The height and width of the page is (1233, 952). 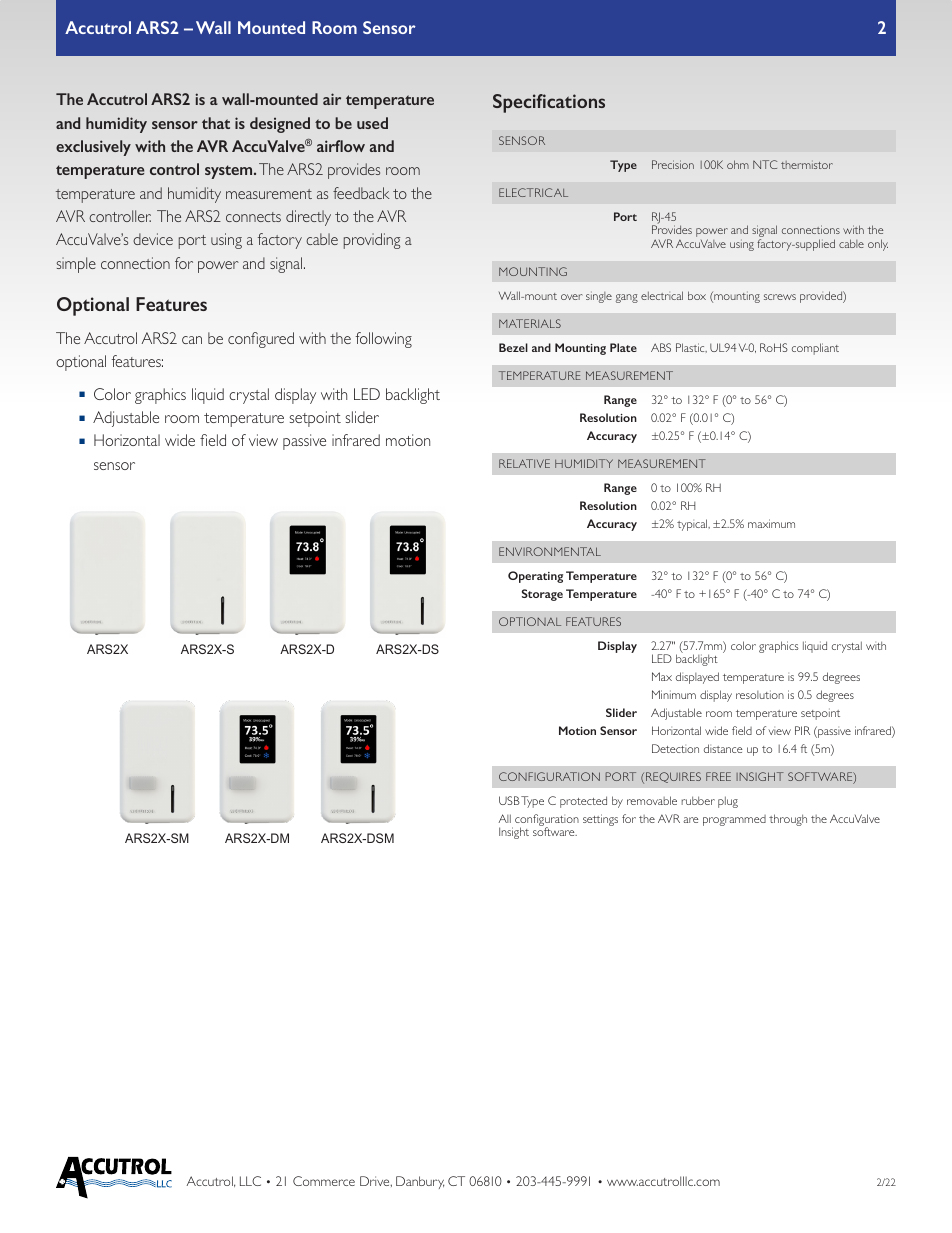 What do you see at coordinates (771, 523) in the page?
I see `maximum` at bounding box center [771, 523].
